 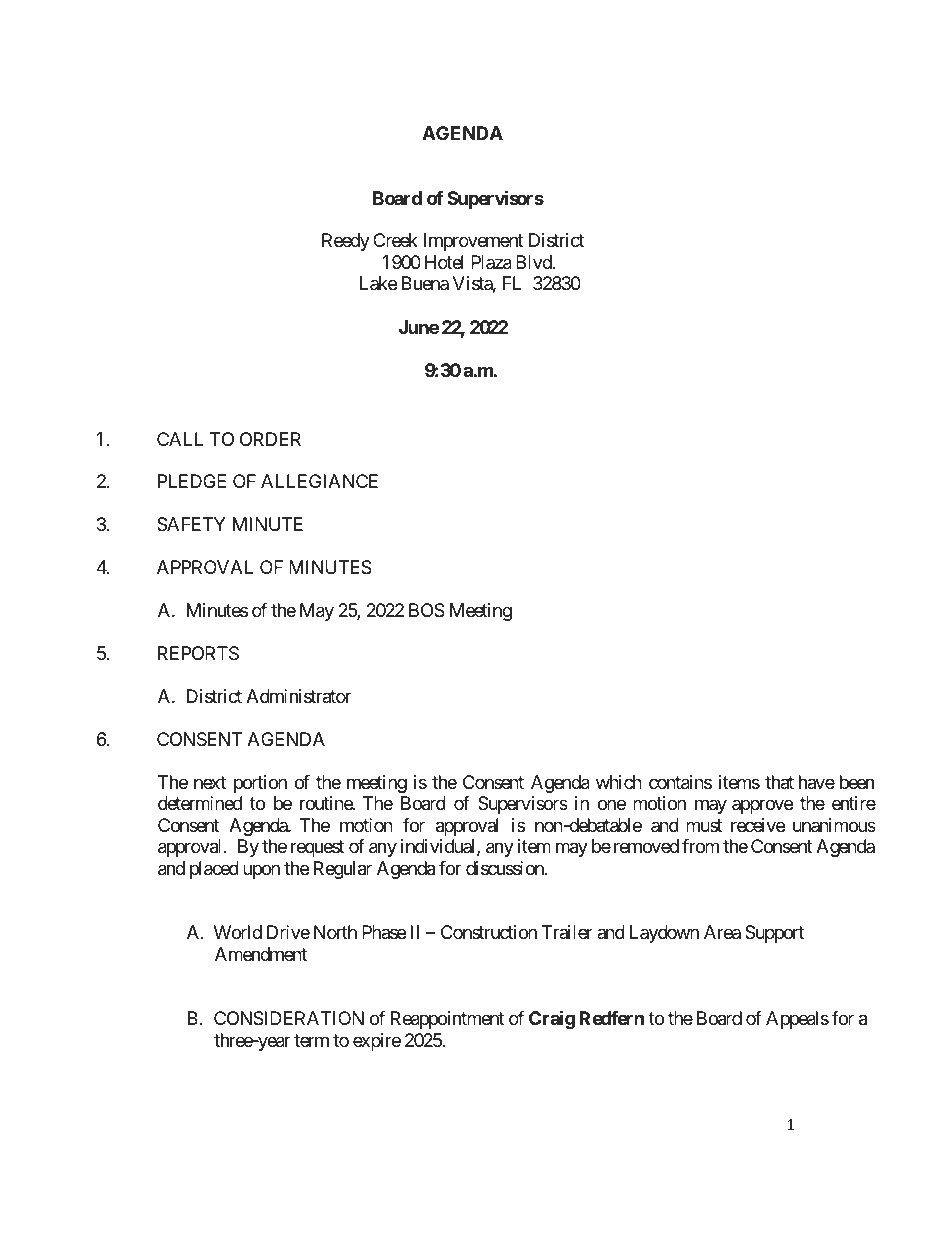 What do you see at coordinates (346, 242) in the screenshot?
I see `Reedy` at bounding box center [346, 242].
